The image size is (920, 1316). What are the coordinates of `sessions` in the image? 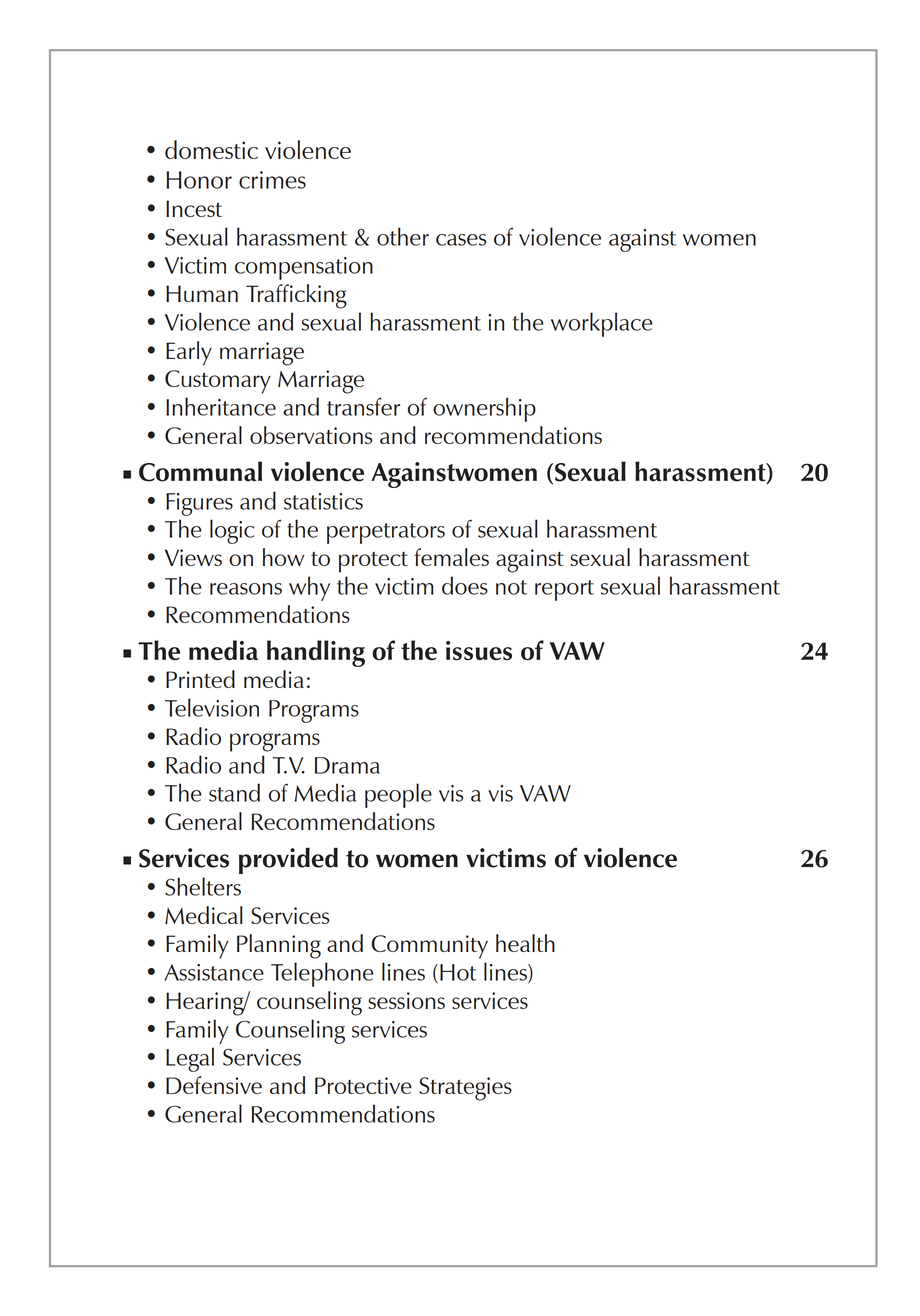 It's located at (406, 1000).
